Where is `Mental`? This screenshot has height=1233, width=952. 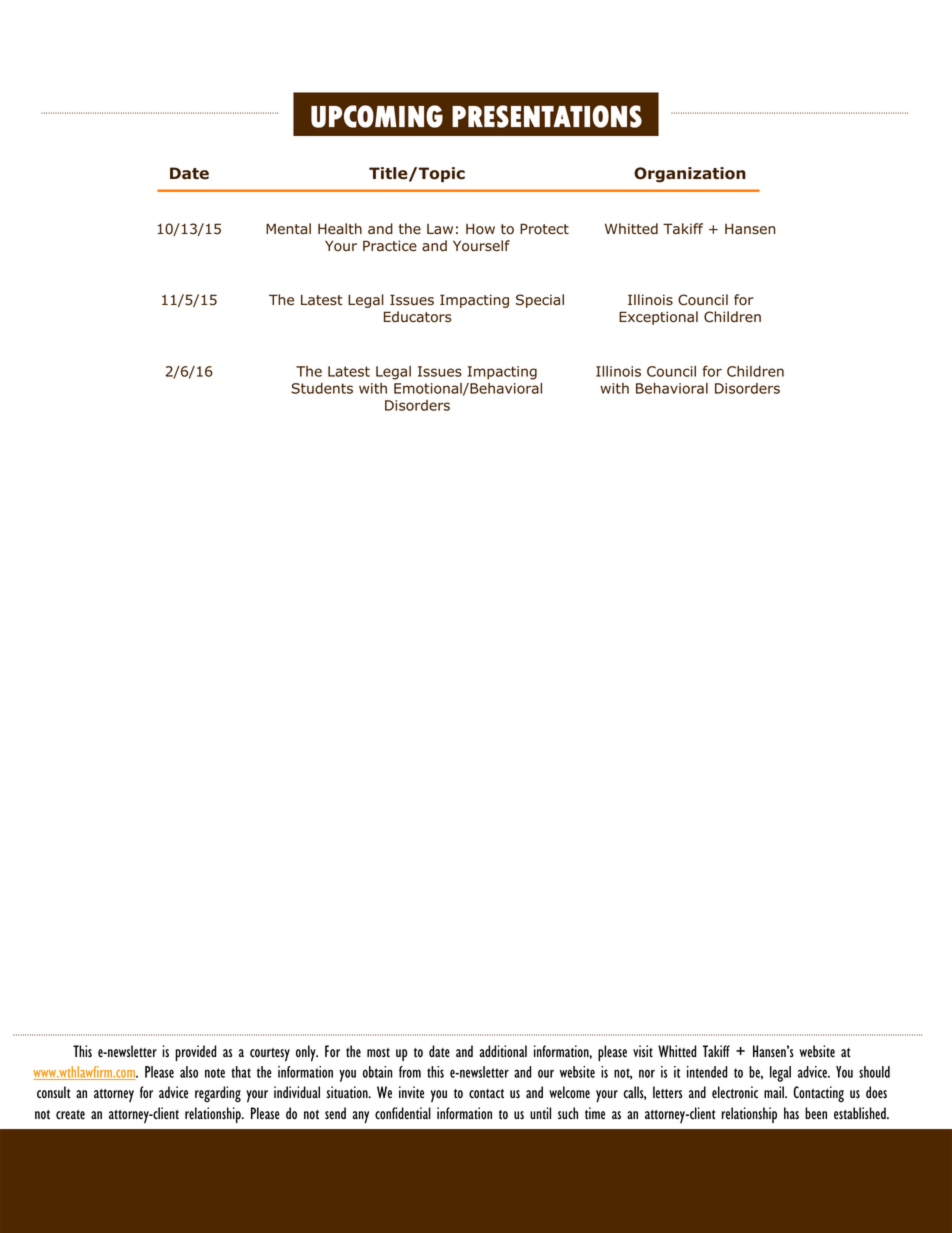 Mental is located at coordinates (288, 229).
